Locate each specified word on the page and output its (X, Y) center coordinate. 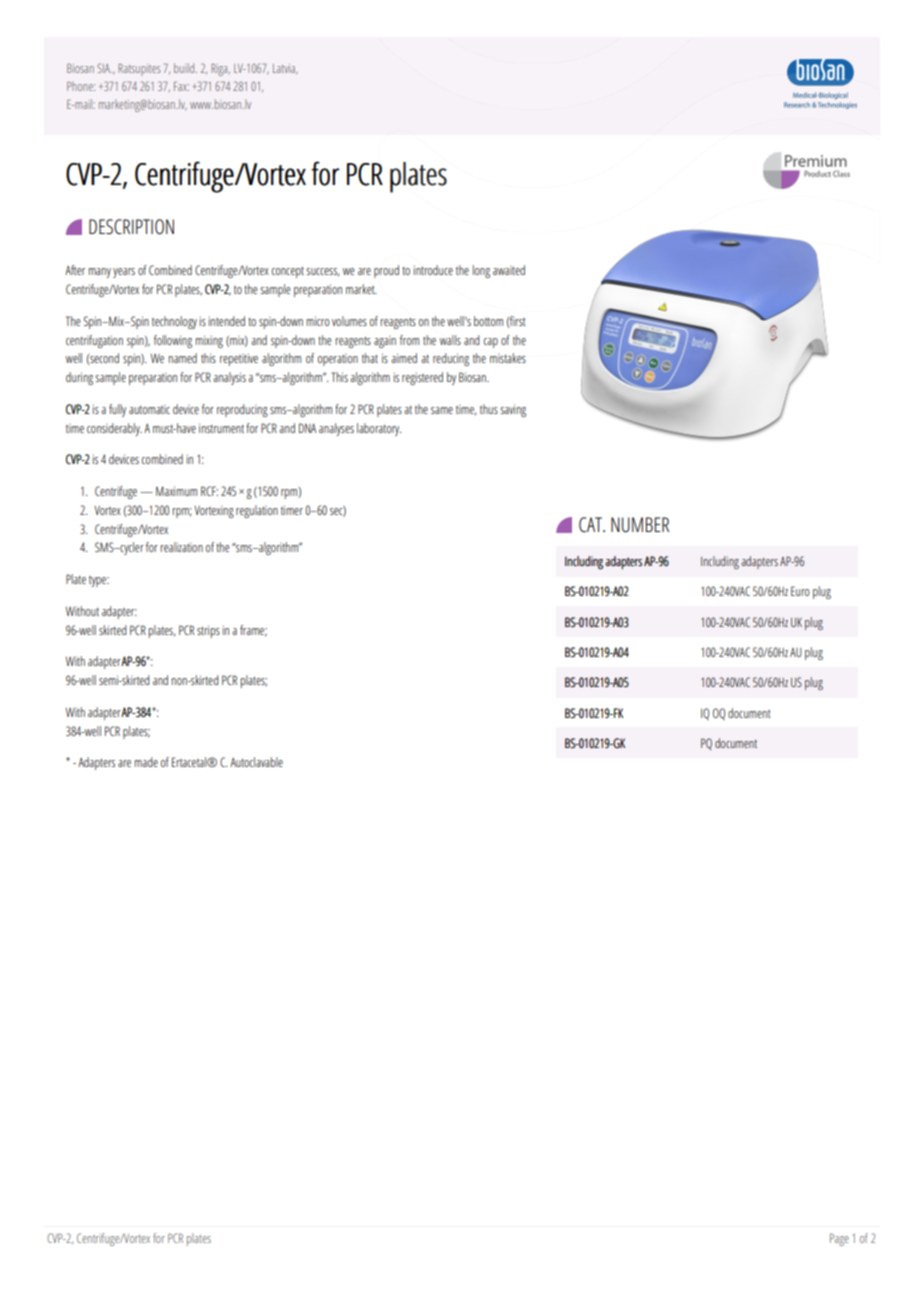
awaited (509, 270)
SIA (104, 68)
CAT (591, 524)
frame (253, 631)
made (146, 762)
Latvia (285, 69)
